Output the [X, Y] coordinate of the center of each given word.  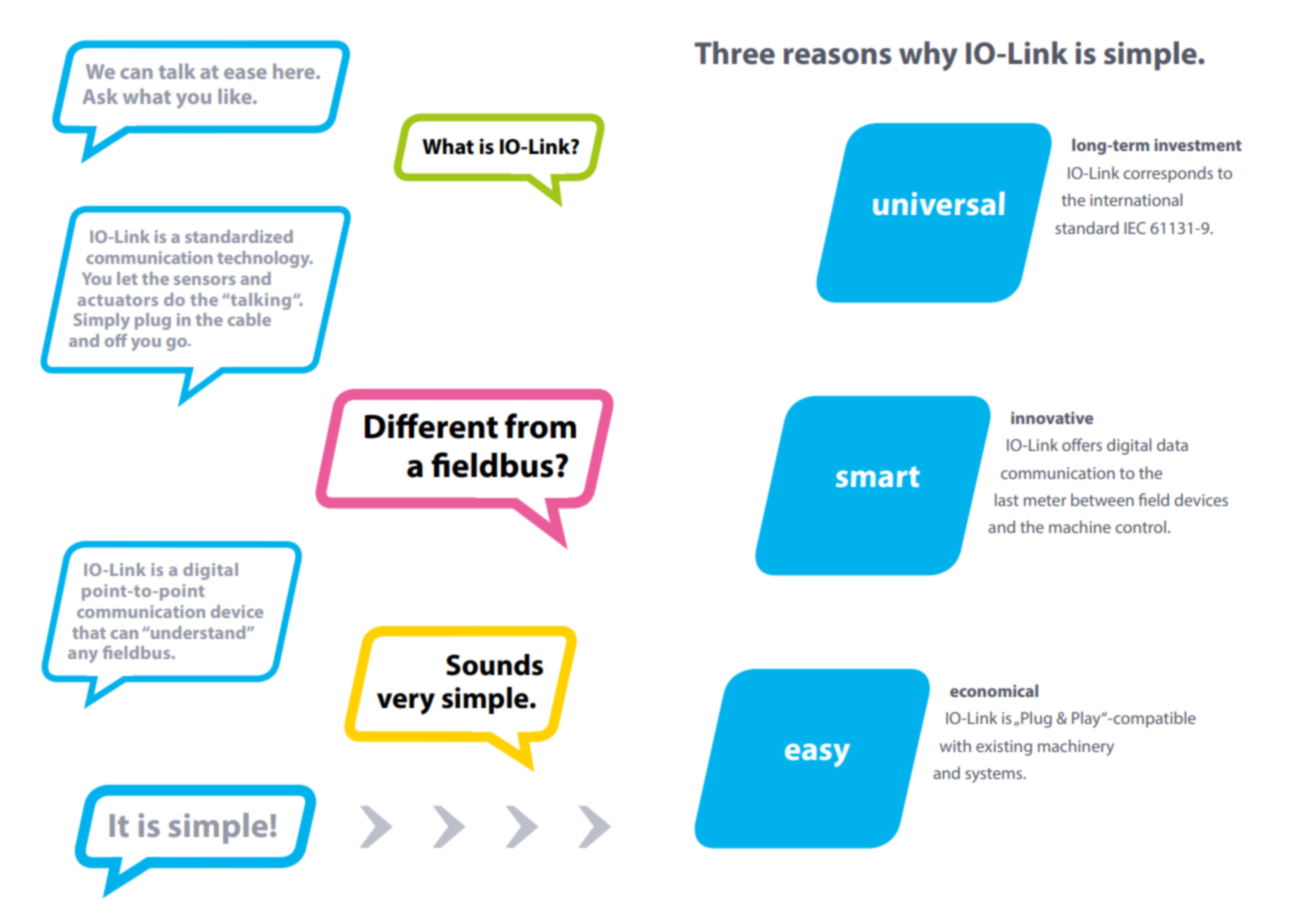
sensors [205, 280]
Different [431, 426]
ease [245, 73]
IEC [1135, 228]
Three [735, 53]
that [89, 632]
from [540, 426]
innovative [1052, 418]
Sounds [494, 665]
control [1140, 526]
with [955, 745]
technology [264, 259]
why [928, 56]
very [406, 704]
